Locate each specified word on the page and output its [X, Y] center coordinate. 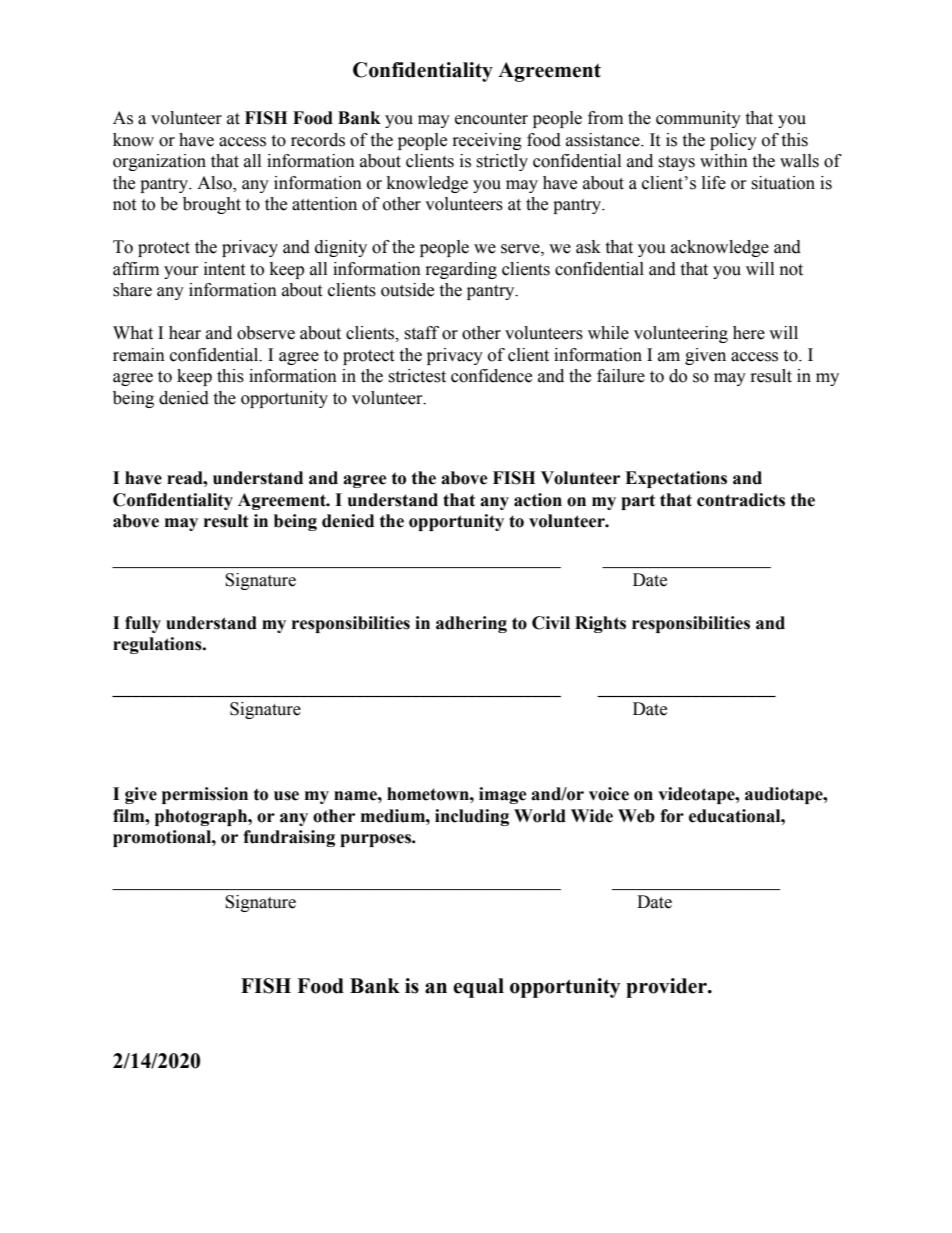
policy [733, 141]
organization [159, 162]
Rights [600, 624]
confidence [491, 376]
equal [478, 988]
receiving [487, 141]
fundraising [289, 838]
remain [139, 355]
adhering [471, 624]
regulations [158, 645]
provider [667, 988]
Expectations [676, 479]
